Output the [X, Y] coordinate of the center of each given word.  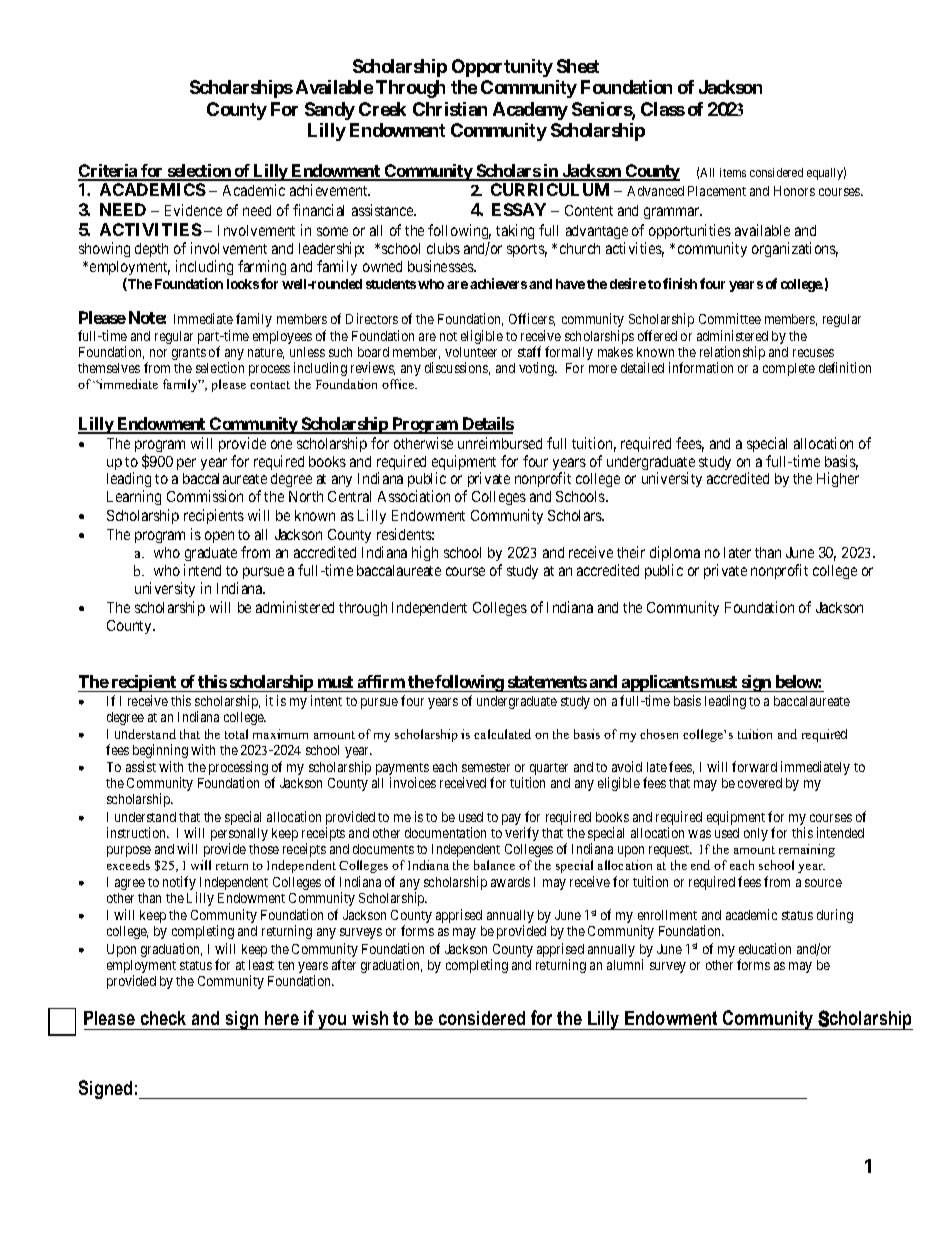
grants [189, 354]
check [163, 1018]
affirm [381, 681]
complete [789, 369]
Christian [450, 109]
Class [663, 109]
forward [754, 766]
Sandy [330, 111]
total [236, 734]
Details [487, 425]
